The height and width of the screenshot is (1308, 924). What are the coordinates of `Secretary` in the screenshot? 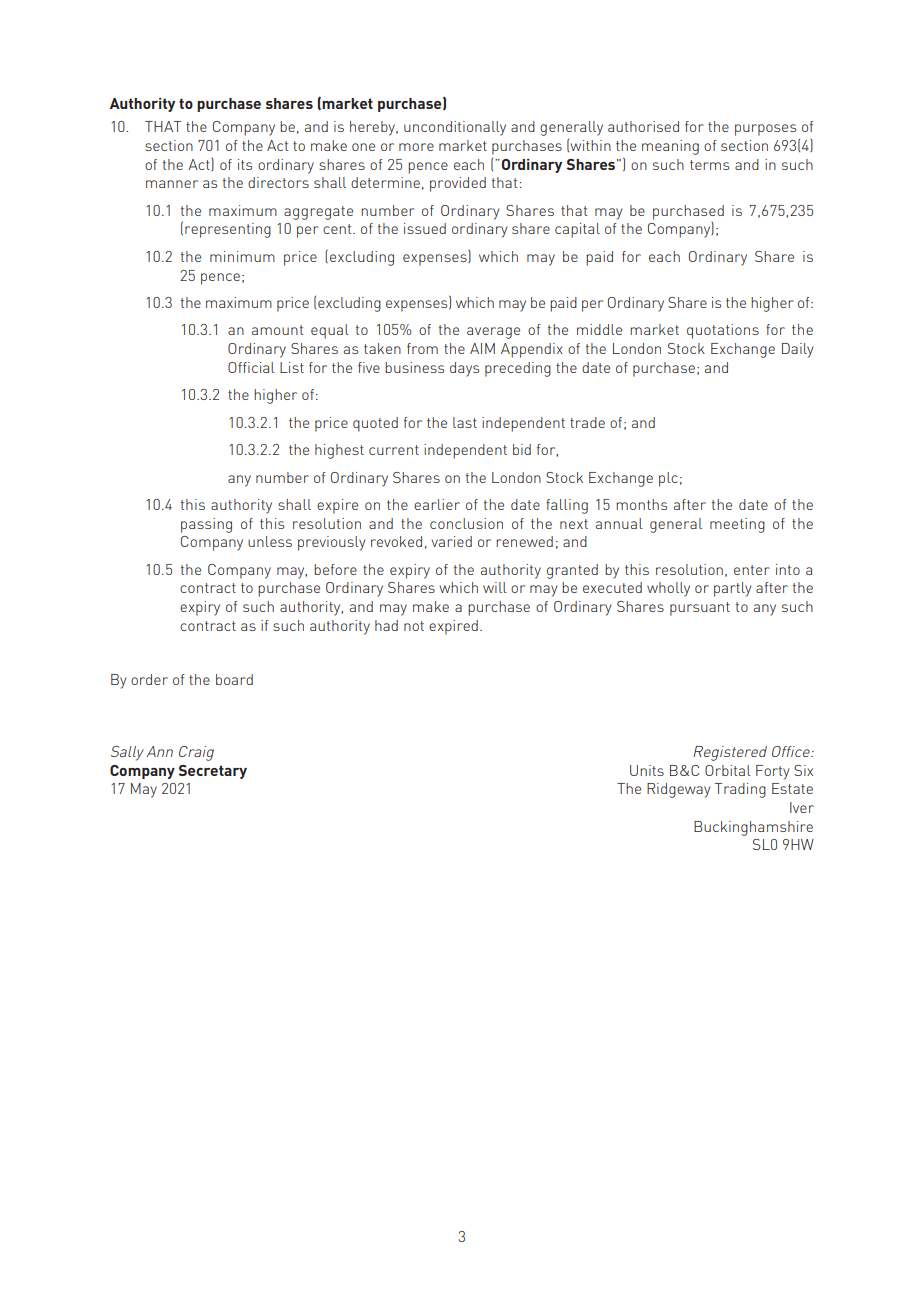 It's located at (213, 772).
